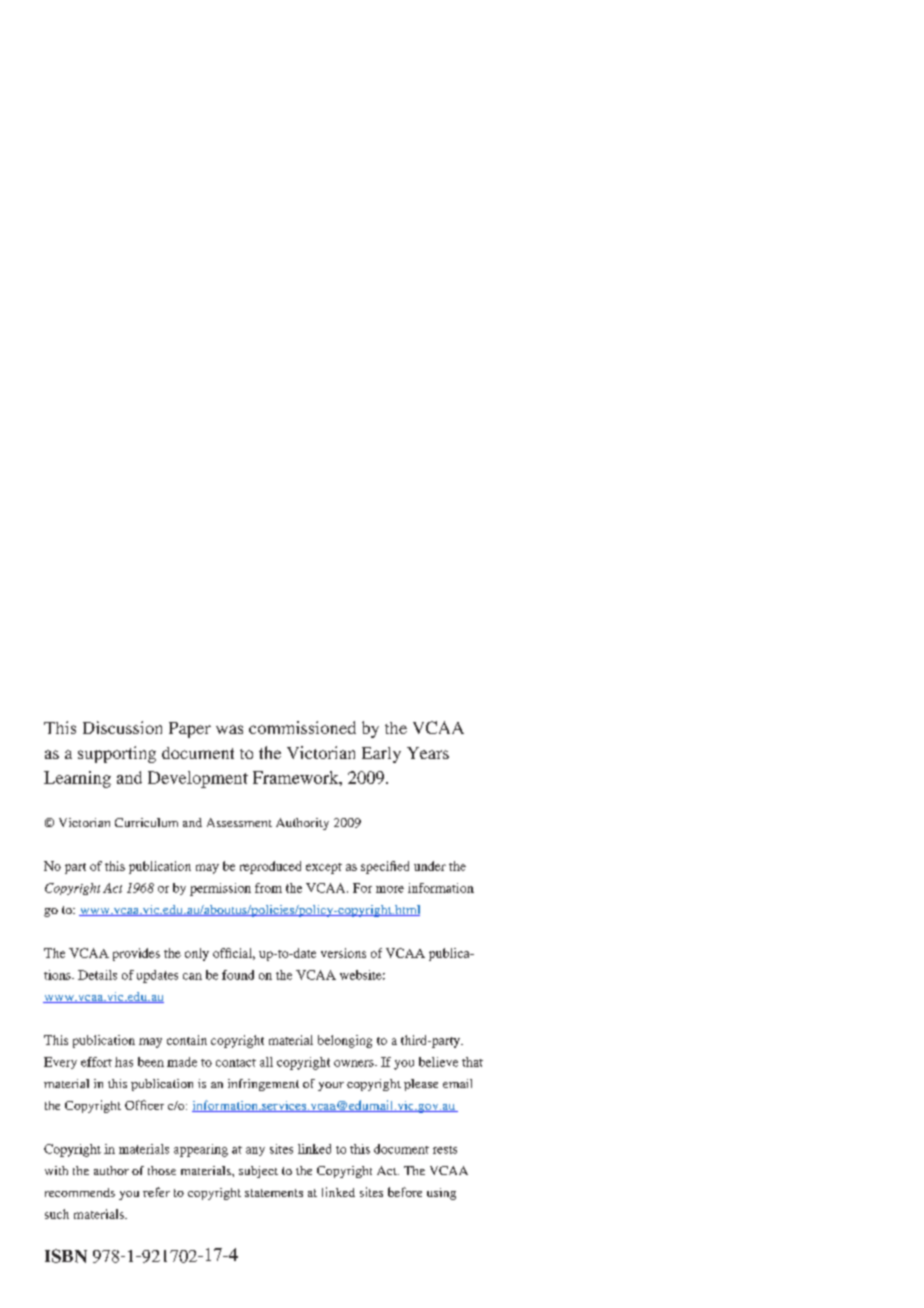 The width and height of the screenshot is (924, 1308). Describe the element at coordinates (428, 753) in the screenshot. I see `Years` at that location.
